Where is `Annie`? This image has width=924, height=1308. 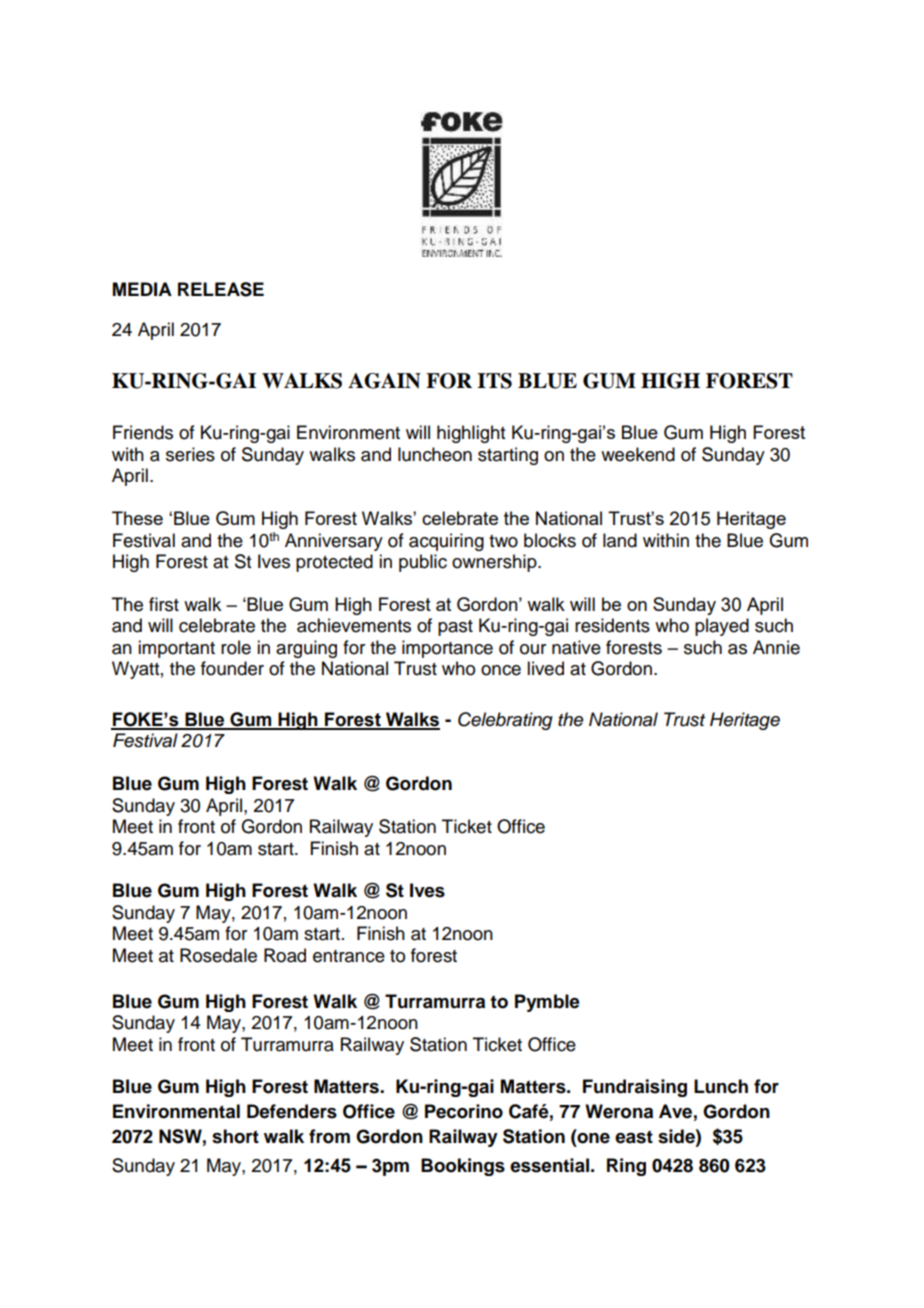 Annie is located at coordinates (776, 647).
